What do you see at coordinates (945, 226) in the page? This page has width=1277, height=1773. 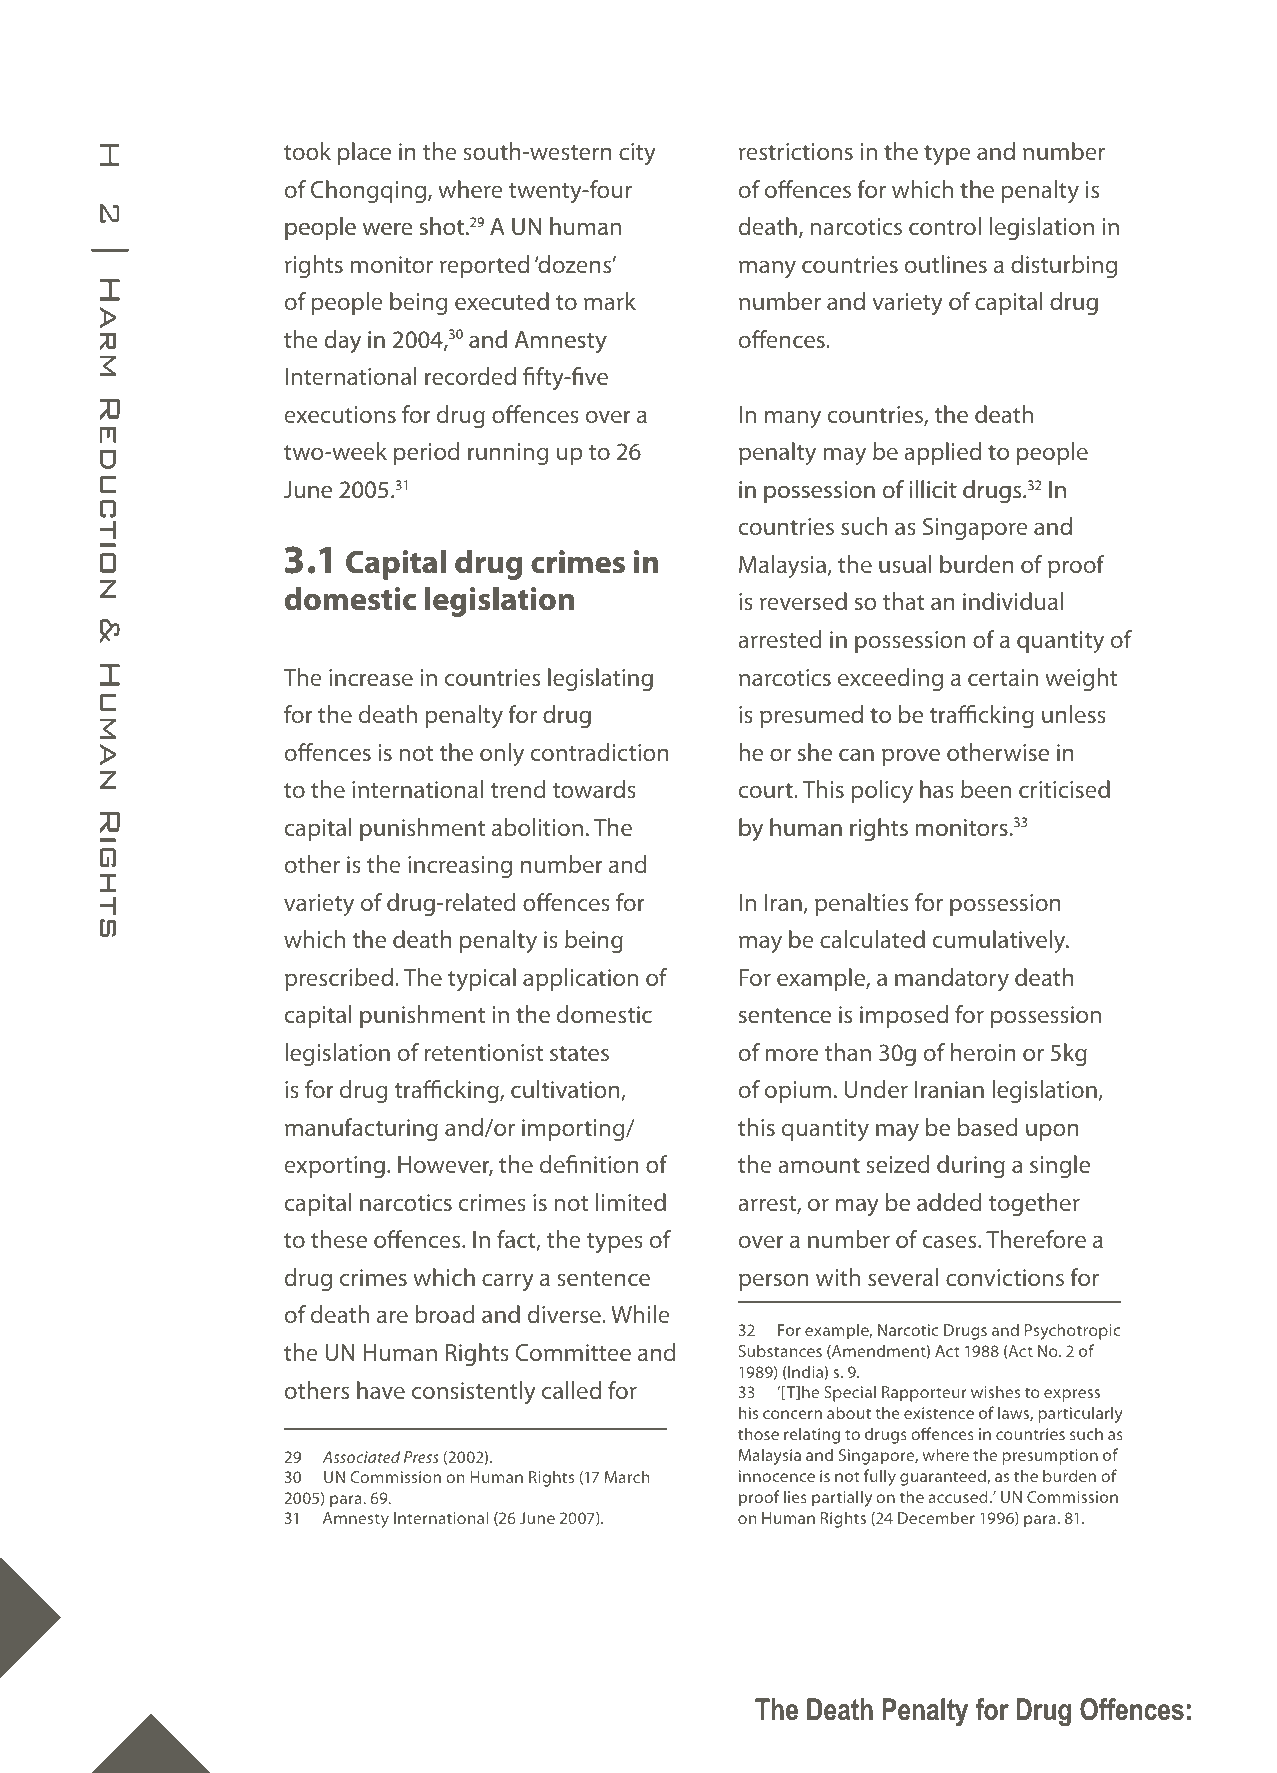 I see `control` at bounding box center [945, 226].
